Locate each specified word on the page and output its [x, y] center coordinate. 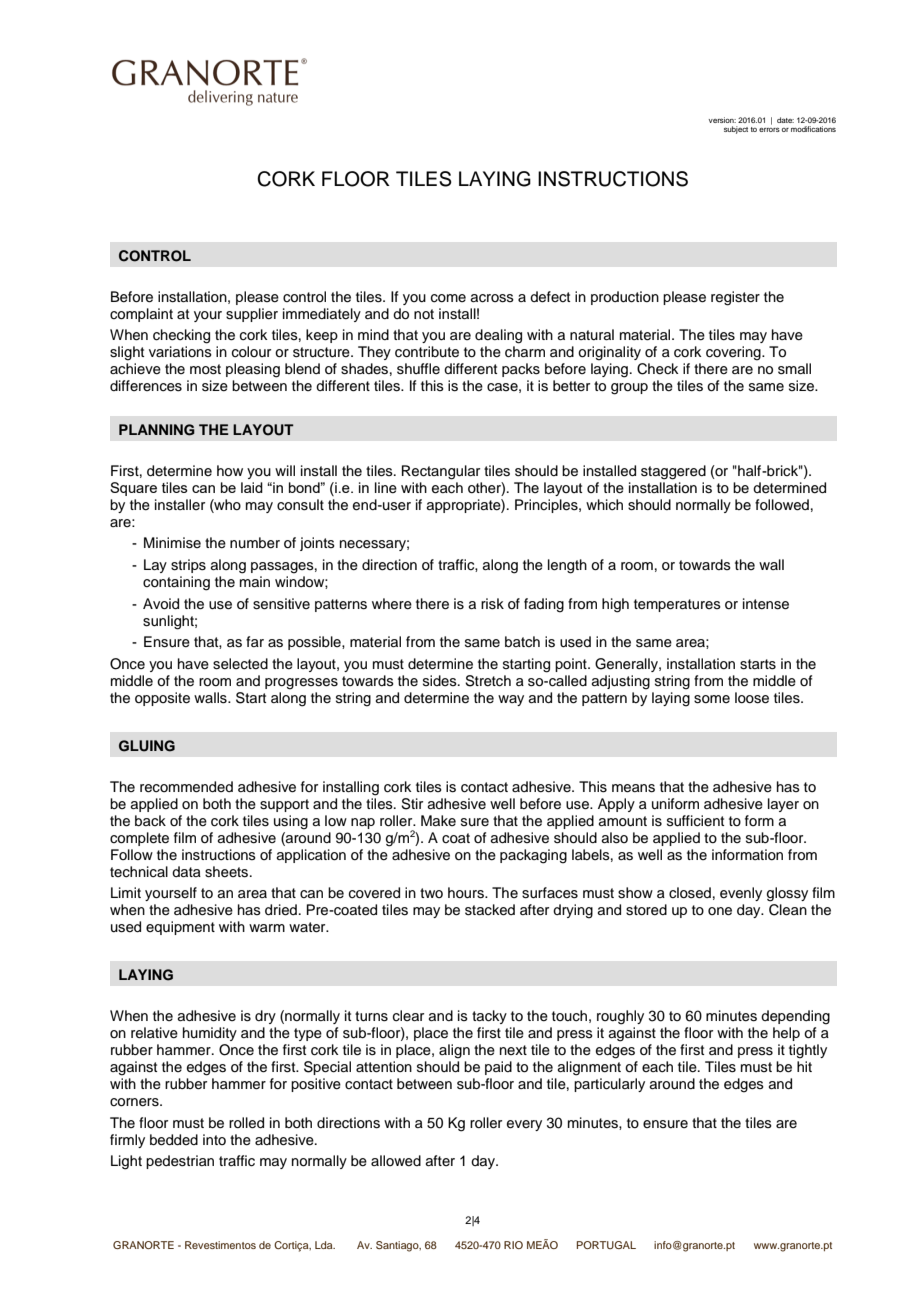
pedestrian [180, 1162]
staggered [673, 472]
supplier [252, 315]
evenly [741, 894]
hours [467, 893]
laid [252, 487]
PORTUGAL [606, 1245]
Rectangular [441, 472]
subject [736, 130]
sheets [228, 872]
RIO [513, 1245]
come [448, 298]
